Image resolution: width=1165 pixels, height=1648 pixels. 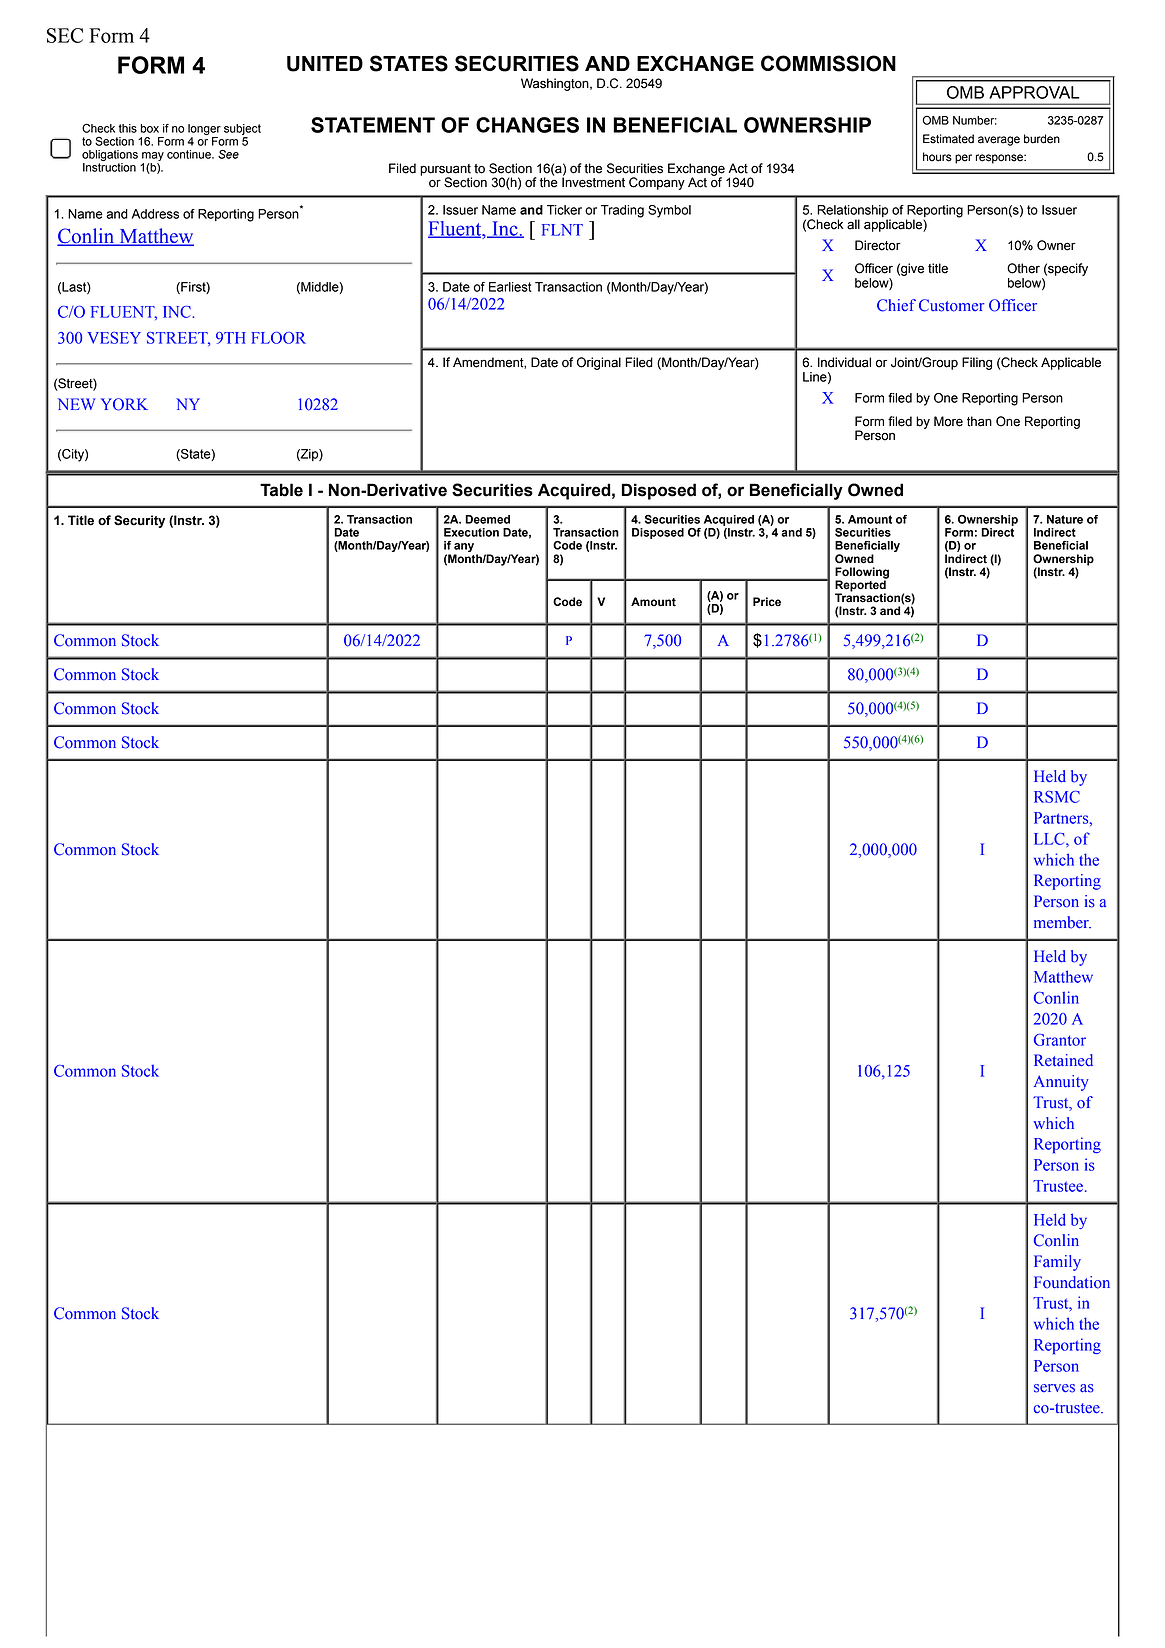 What do you see at coordinates (471, 532) in the page?
I see `Execution` at bounding box center [471, 532].
